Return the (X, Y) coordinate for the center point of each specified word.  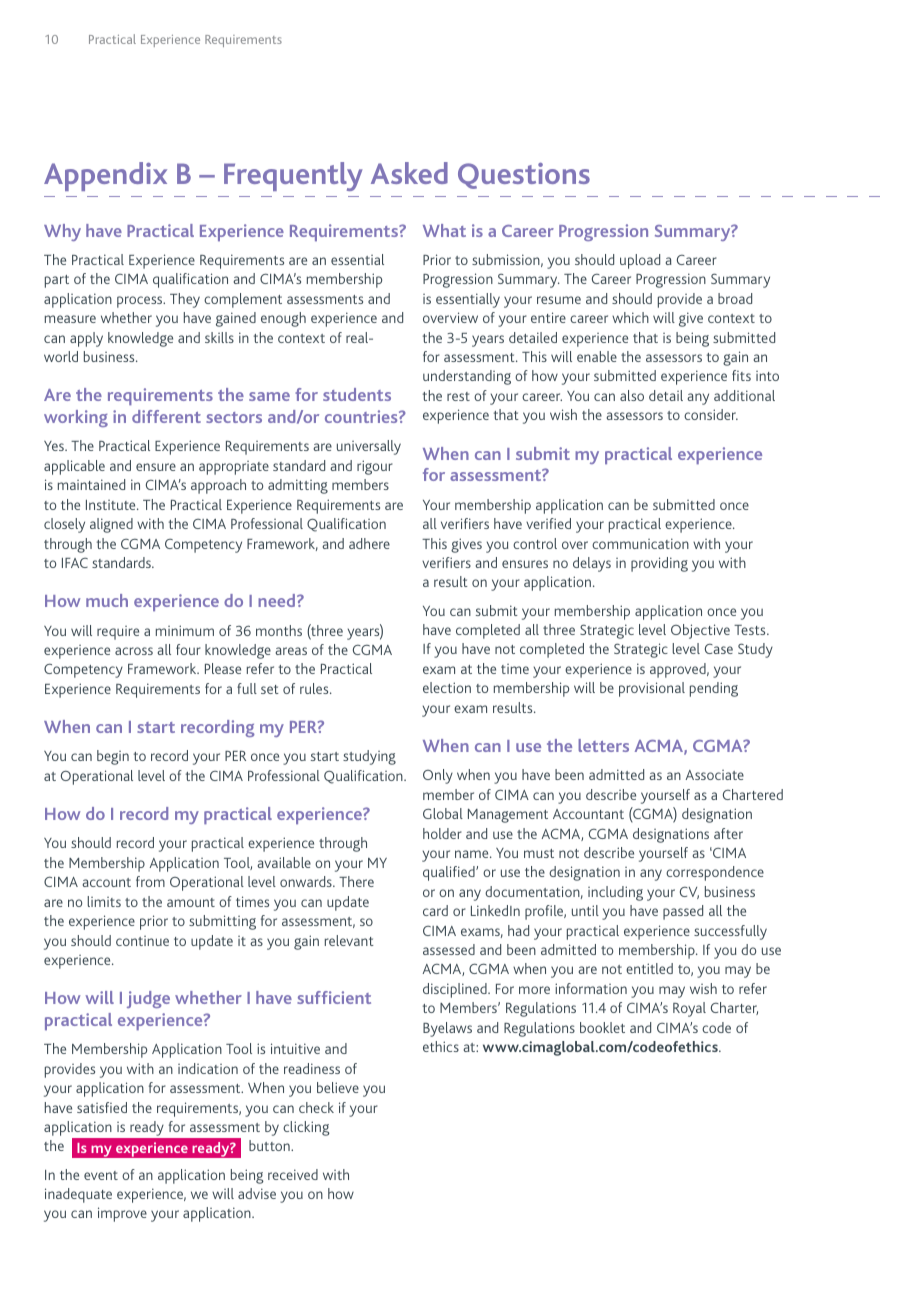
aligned (111, 525)
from (150, 881)
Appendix (105, 176)
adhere (369, 543)
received (293, 1174)
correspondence (715, 873)
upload (640, 261)
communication (640, 543)
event (101, 1175)
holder (442, 833)
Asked (409, 173)
